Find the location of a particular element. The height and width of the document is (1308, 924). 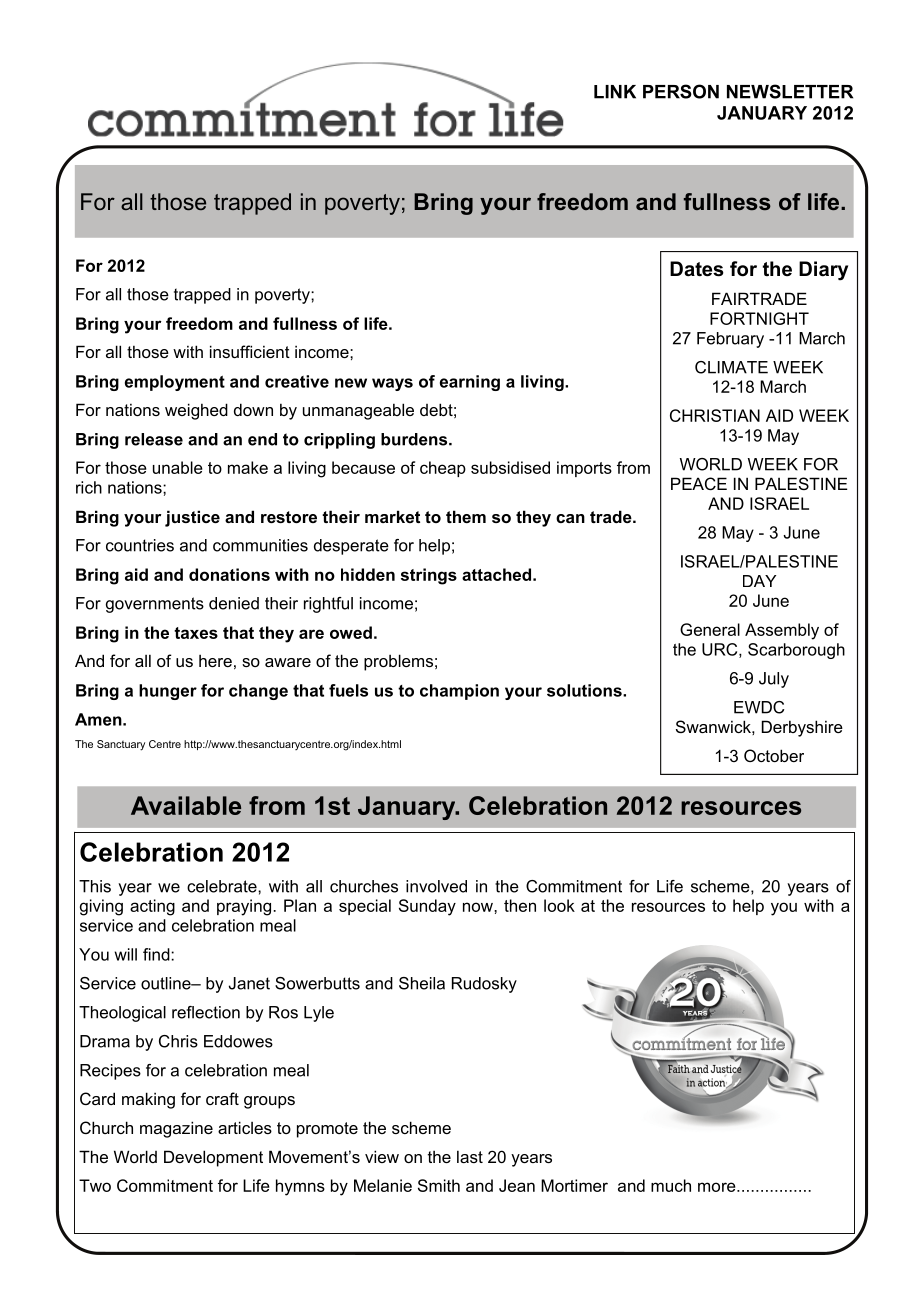

unable is located at coordinates (178, 467).
